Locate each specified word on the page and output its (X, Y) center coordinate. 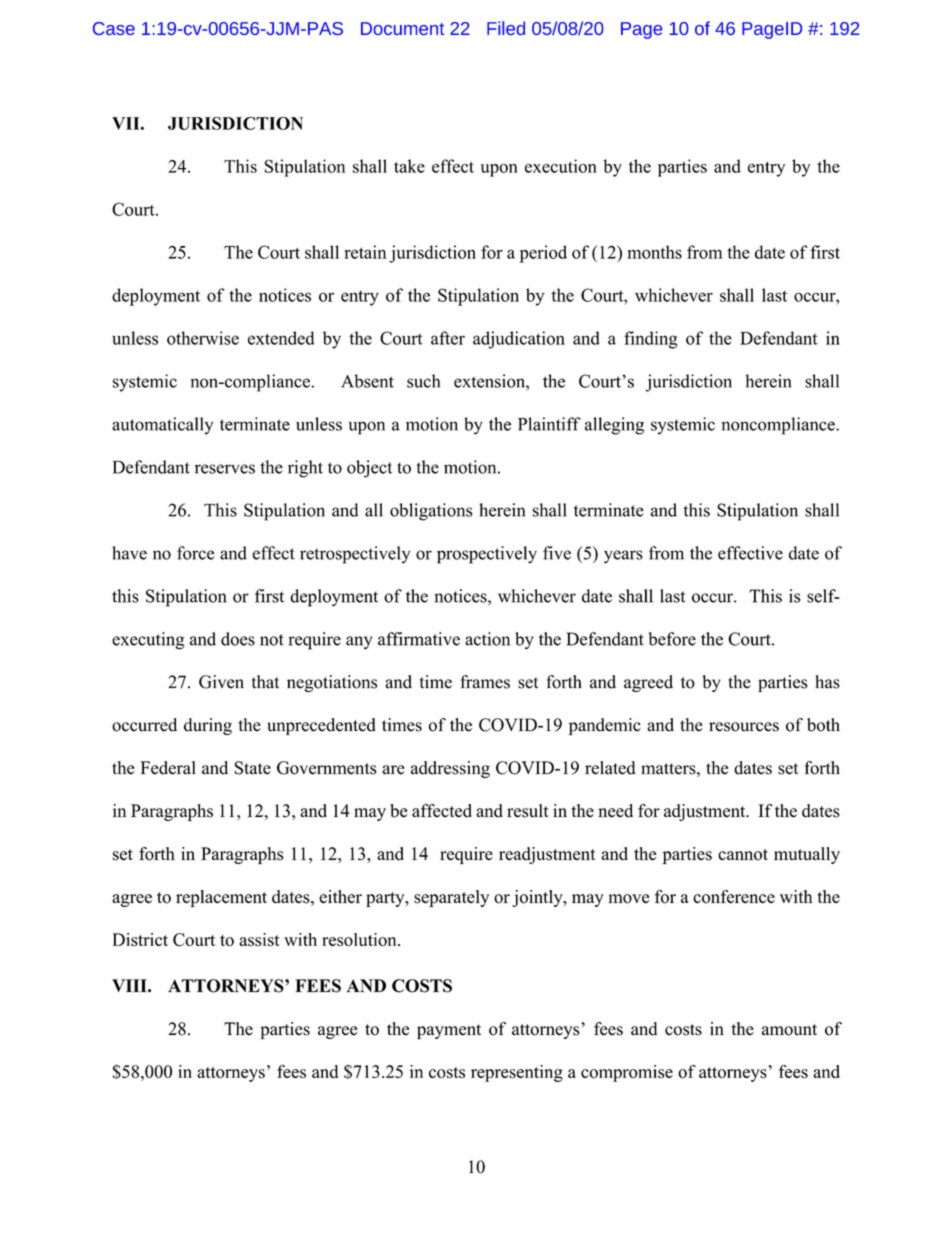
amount (789, 1030)
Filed (506, 28)
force (195, 553)
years (623, 557)
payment (449, 1031)
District (140, 939)
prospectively (487, 555)
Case (114, 28)
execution (561, 166)
